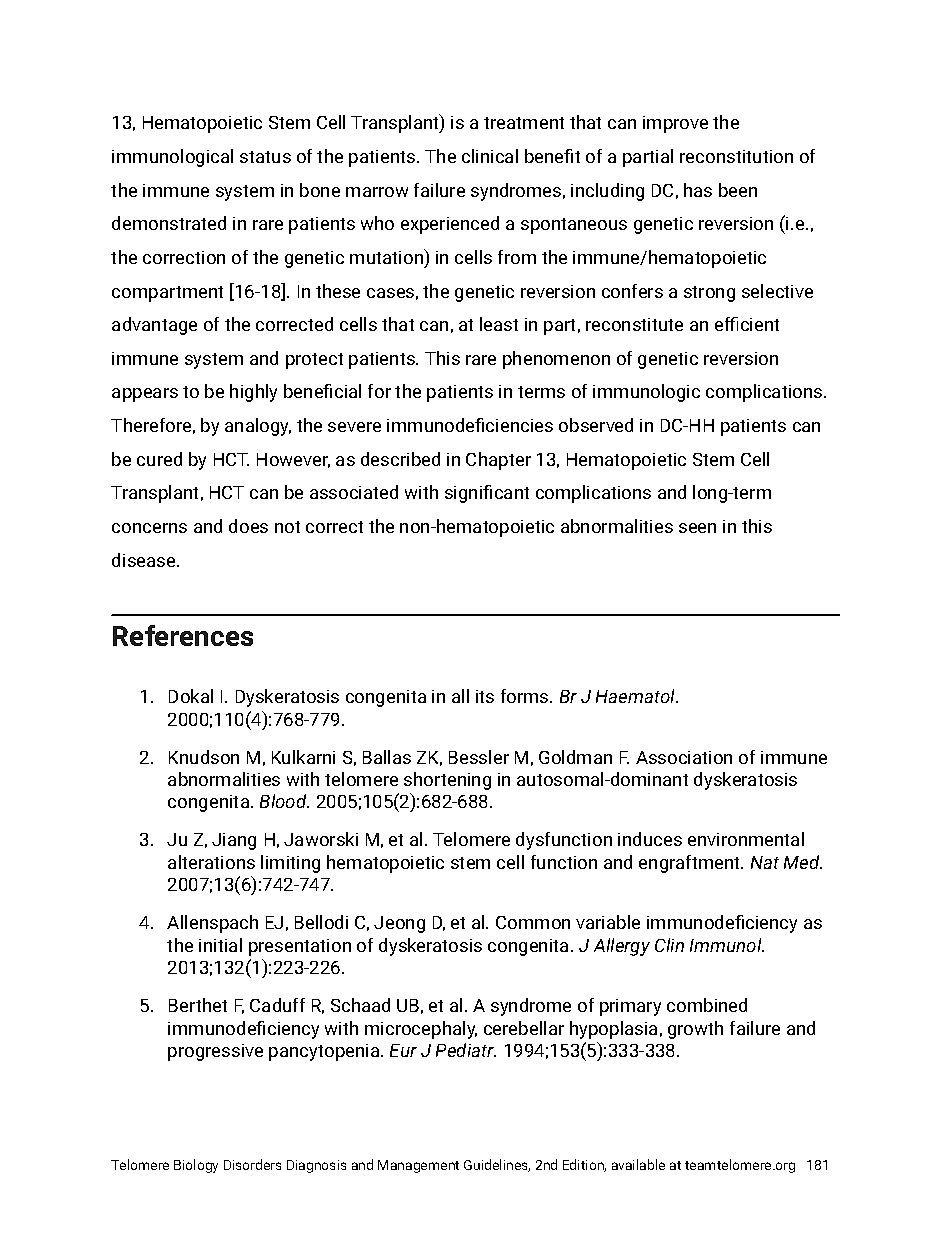 Image resolution: width=952 pixels, height=1233 pixels. I want to click on References, so click(183, 635).
